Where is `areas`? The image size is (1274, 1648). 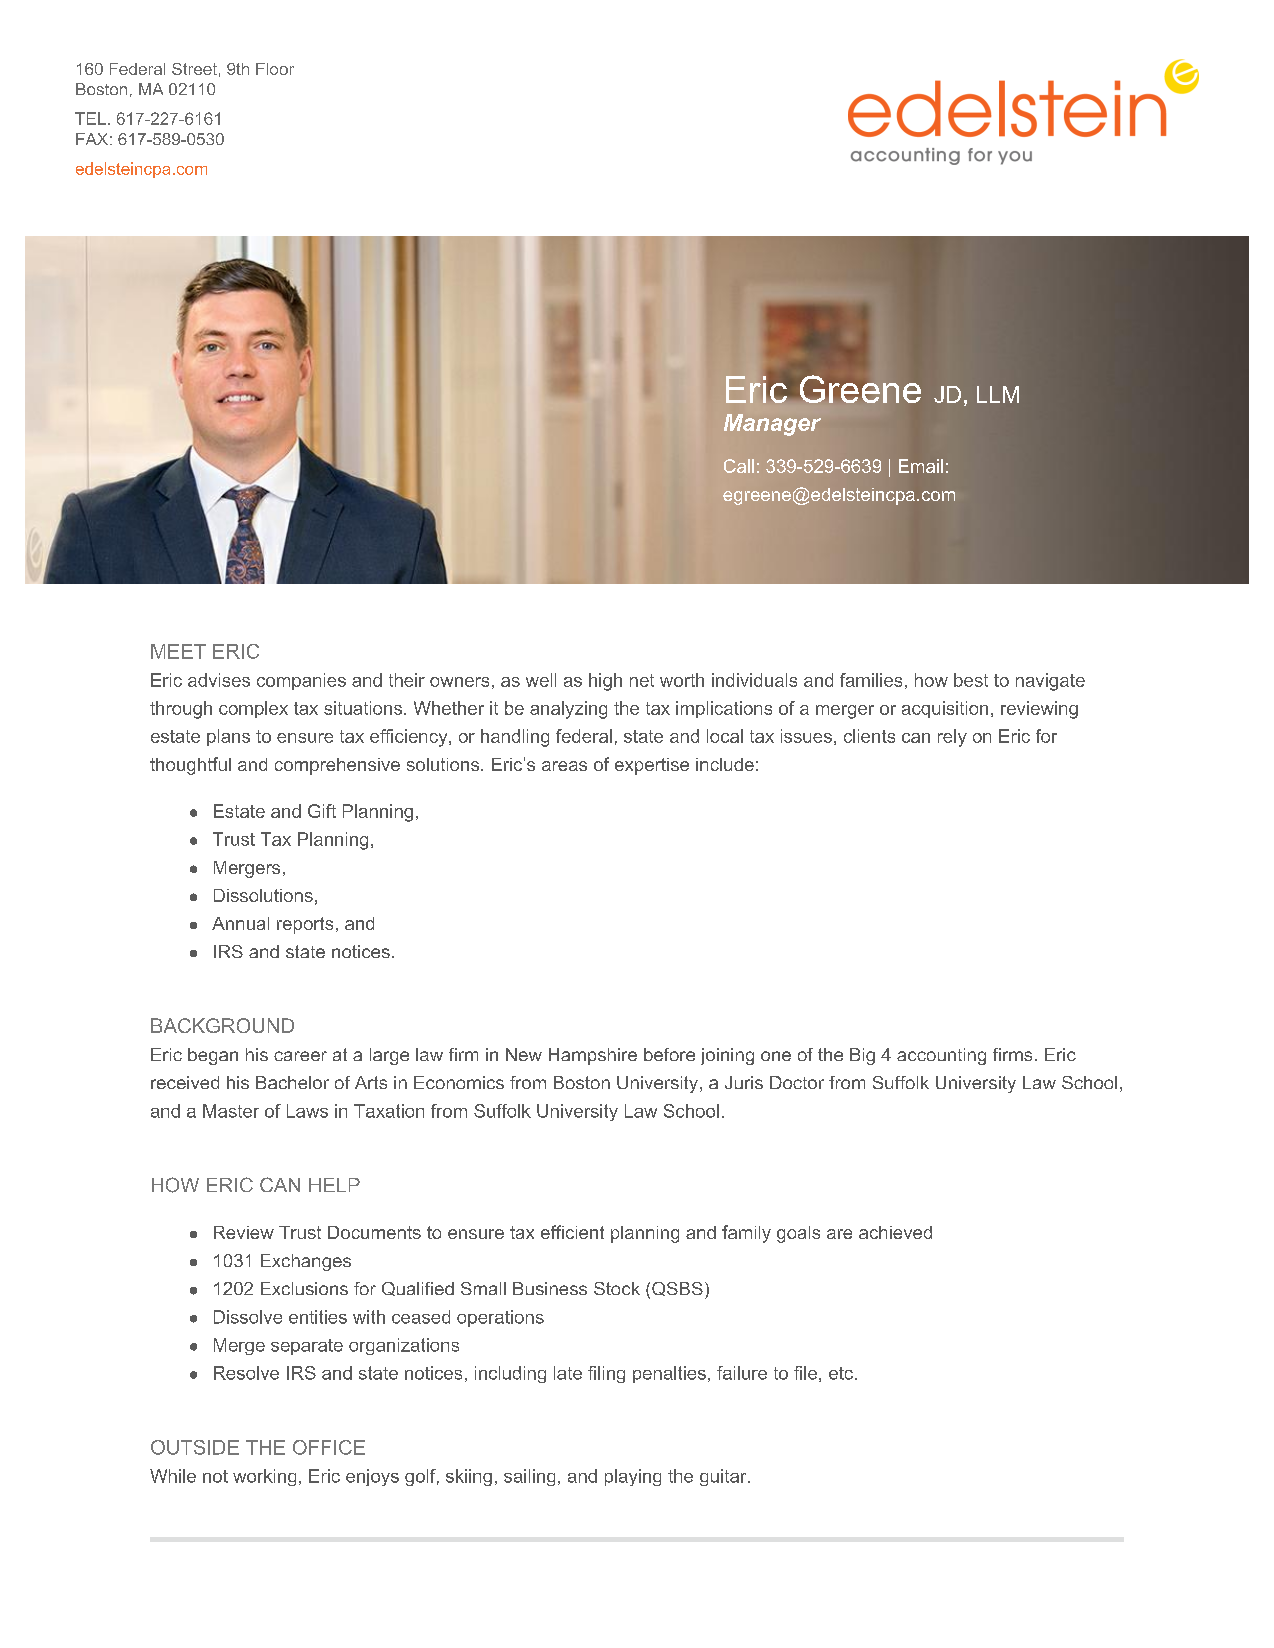 areas is located at coordinates (564, 766).
